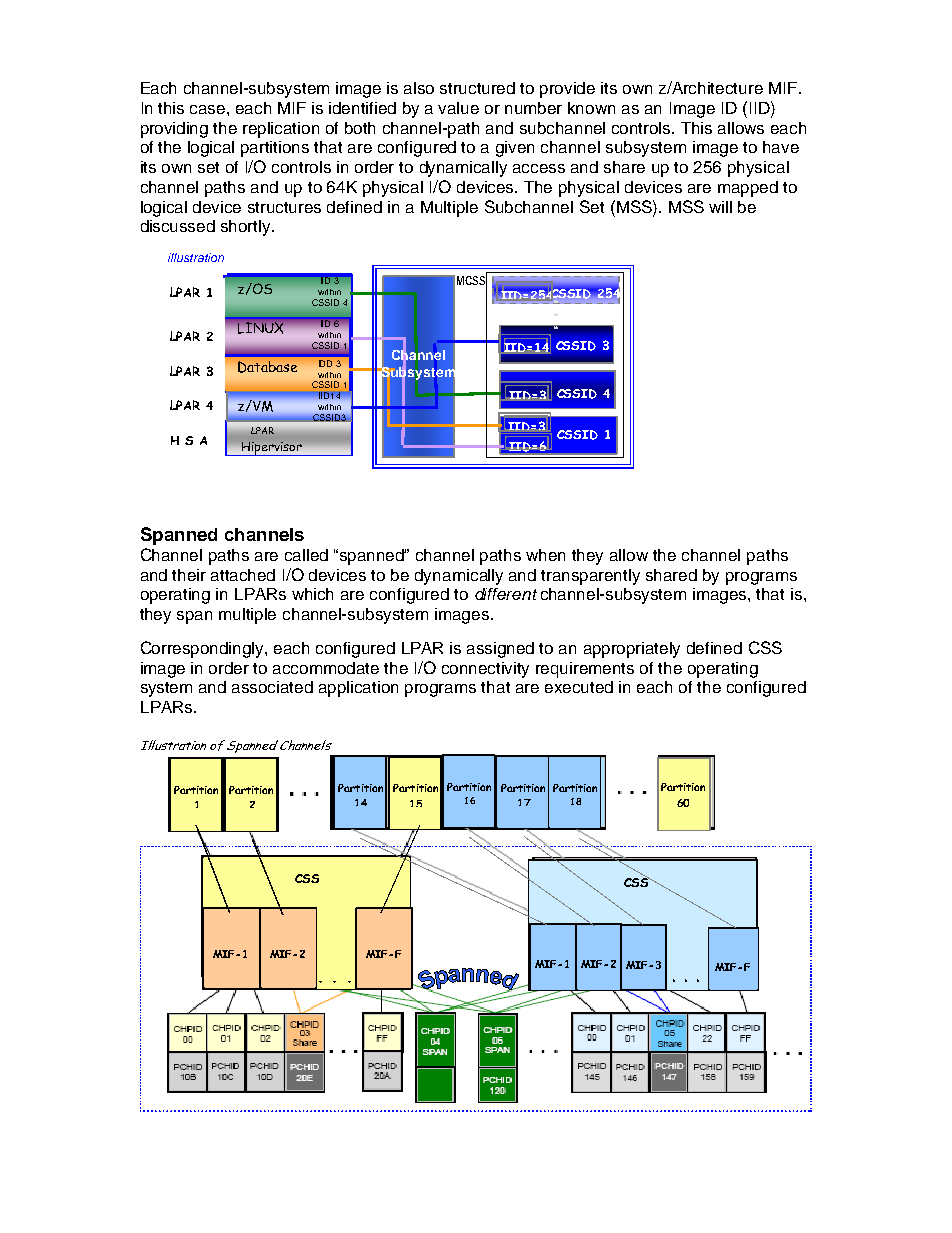 The width and height of the screenshot is (952, 1233). Describe the element at coordinates (247, 228) in the screenshot. I see `shortly` at that location.
